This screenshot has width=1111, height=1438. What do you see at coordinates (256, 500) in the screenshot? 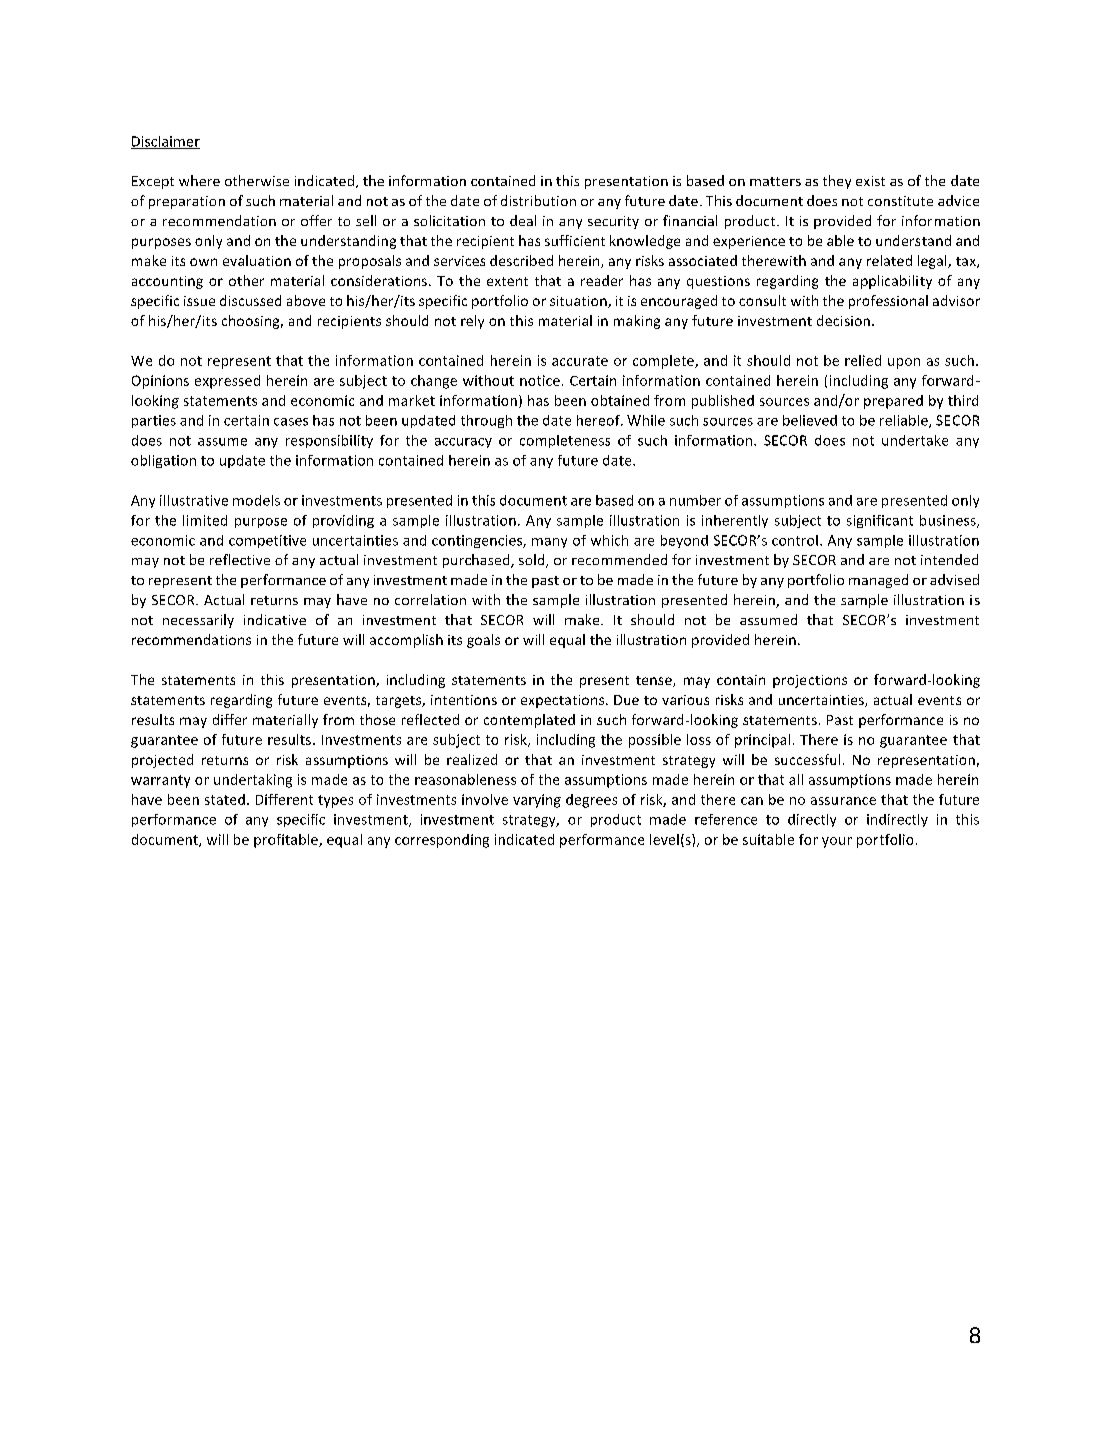
I see `models` at bounding box center [256, 500].
